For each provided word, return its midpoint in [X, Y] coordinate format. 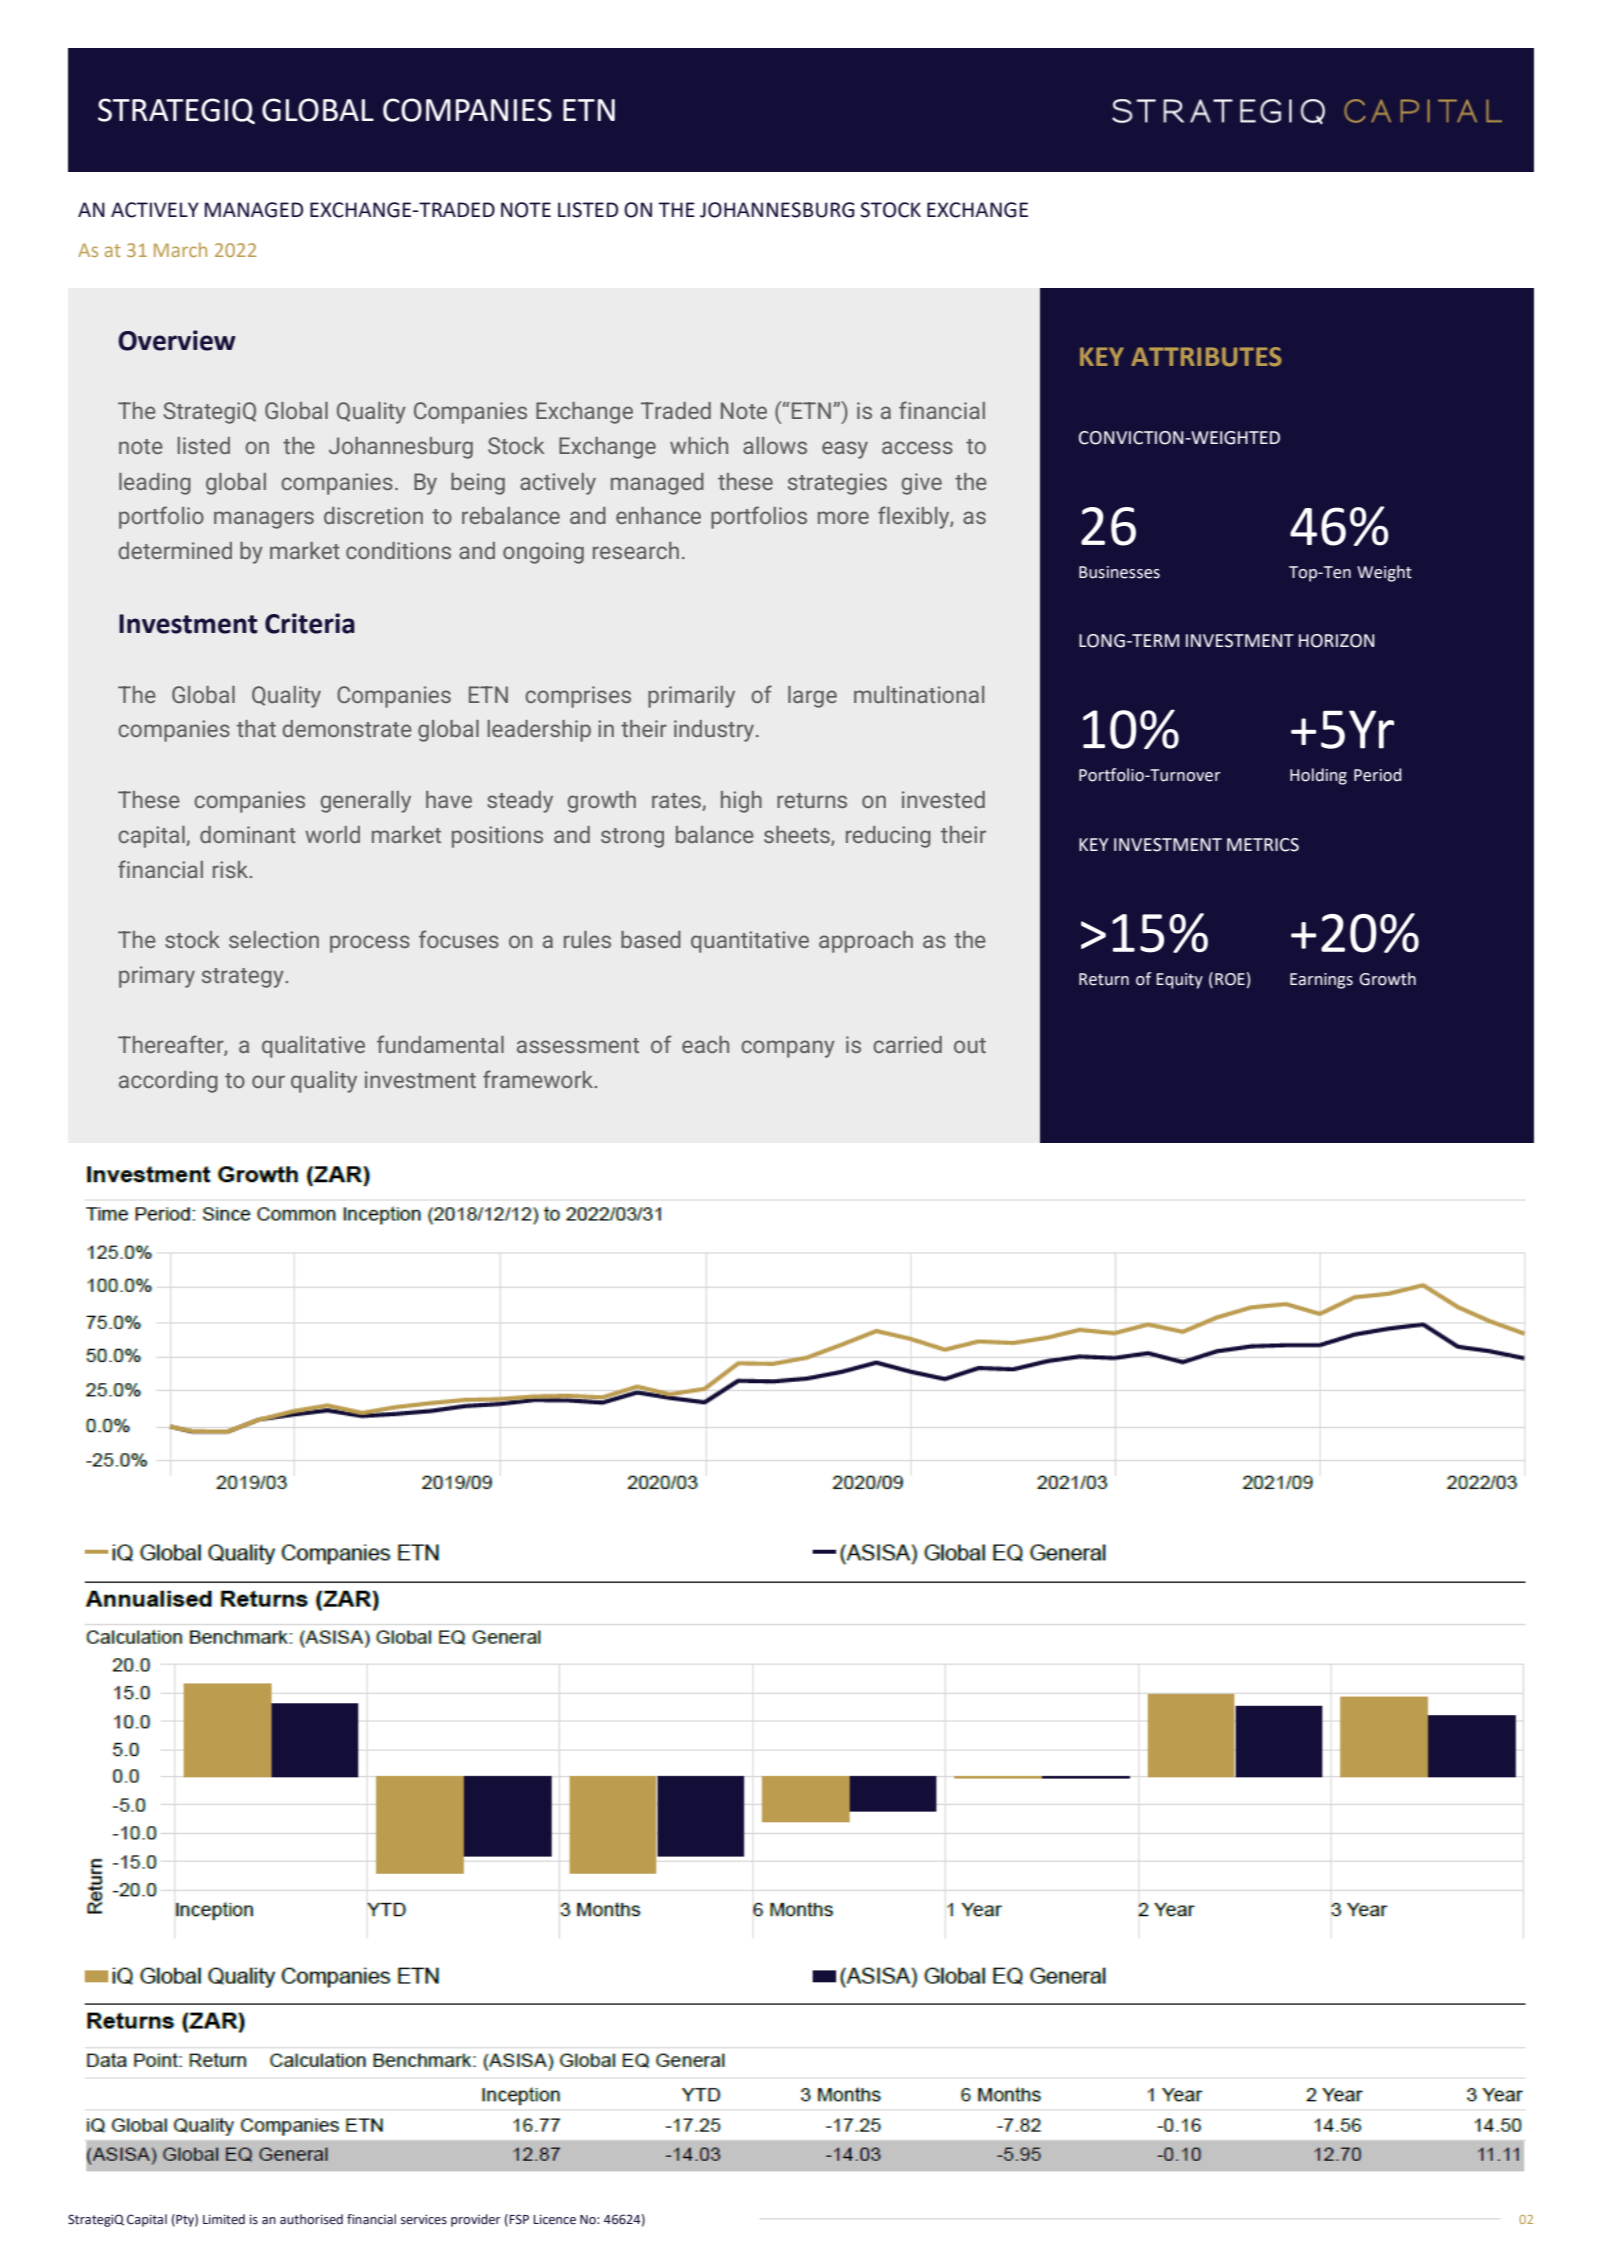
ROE [1230, 979]
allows [775, 445]
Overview [177, 340]
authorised [311, 2219]
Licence [554, 2219]
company [788, 1049]
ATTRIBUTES [1206, 357]
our [268, 1081]
